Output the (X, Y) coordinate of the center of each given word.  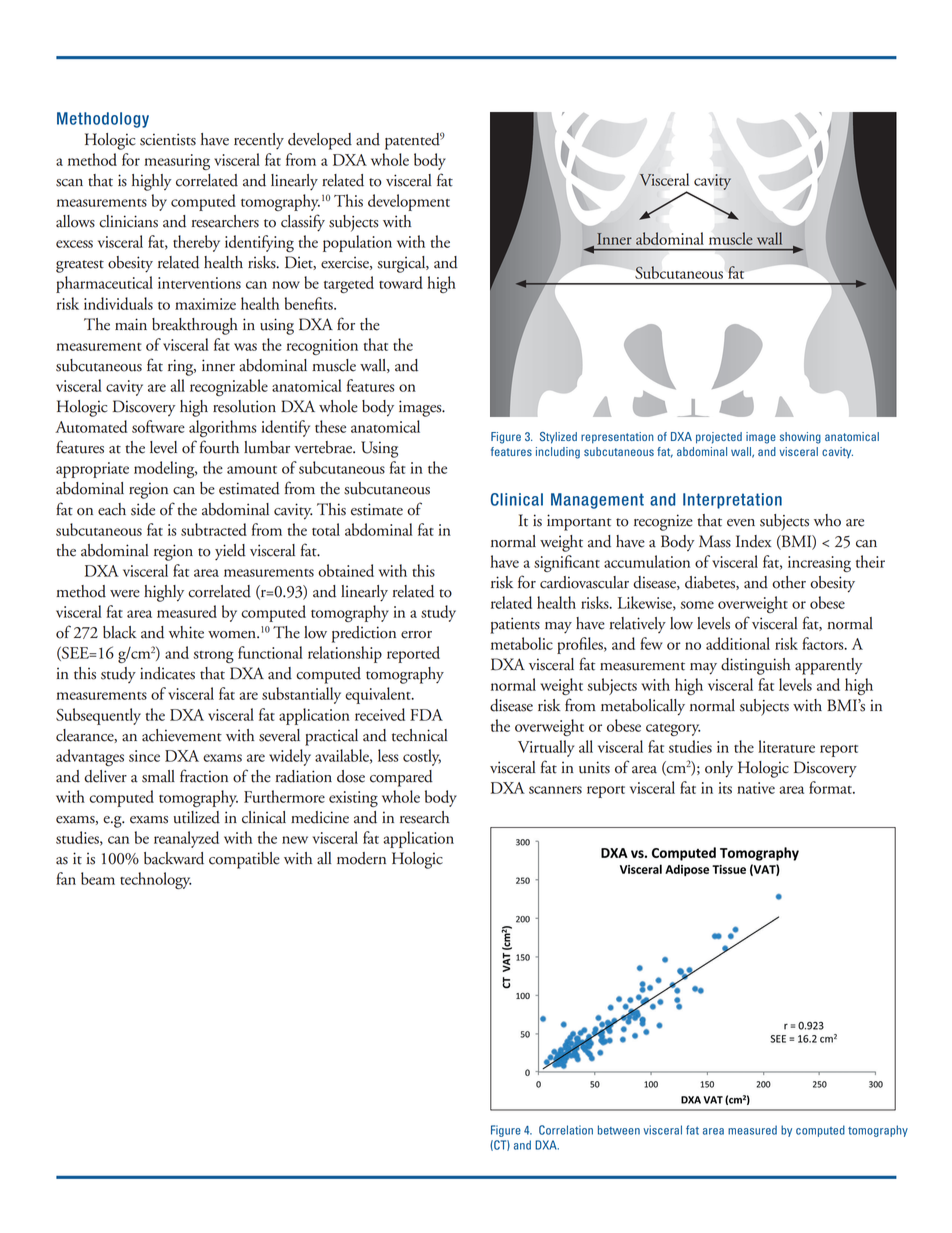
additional (738, 643)
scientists (168, 139)
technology (155, 880)
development (409, 202)
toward (401, 282)
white (186, 632)
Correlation (566, 1130)
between (619, 1130)
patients (515, 625)
